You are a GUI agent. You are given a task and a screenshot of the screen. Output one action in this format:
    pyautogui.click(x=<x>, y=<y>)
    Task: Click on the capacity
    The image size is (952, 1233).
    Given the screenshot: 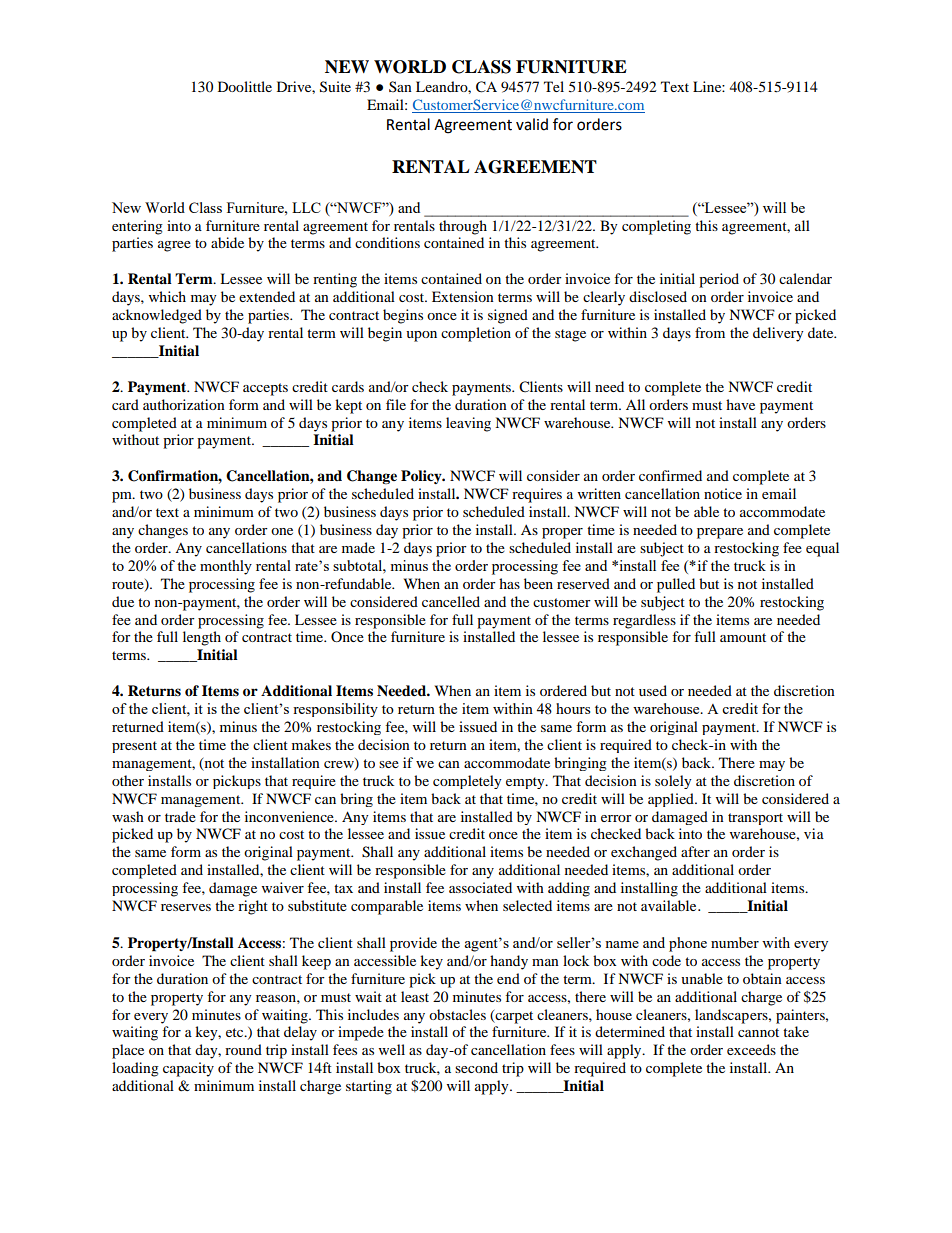 What is the action you would take?
    pyautogui.click(x=188, y=1069)
